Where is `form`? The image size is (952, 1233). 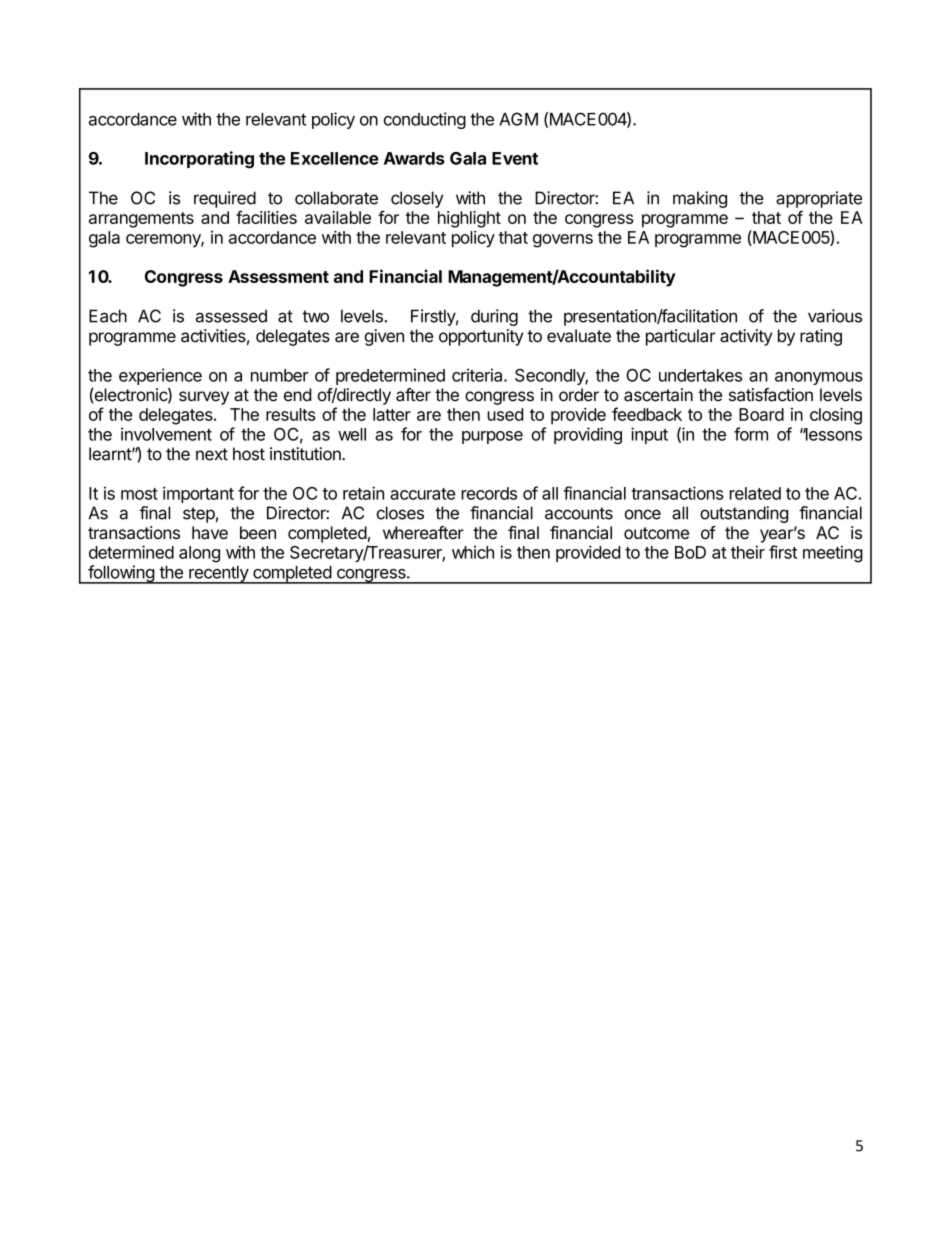
form is located at coordinates (751, 434).
